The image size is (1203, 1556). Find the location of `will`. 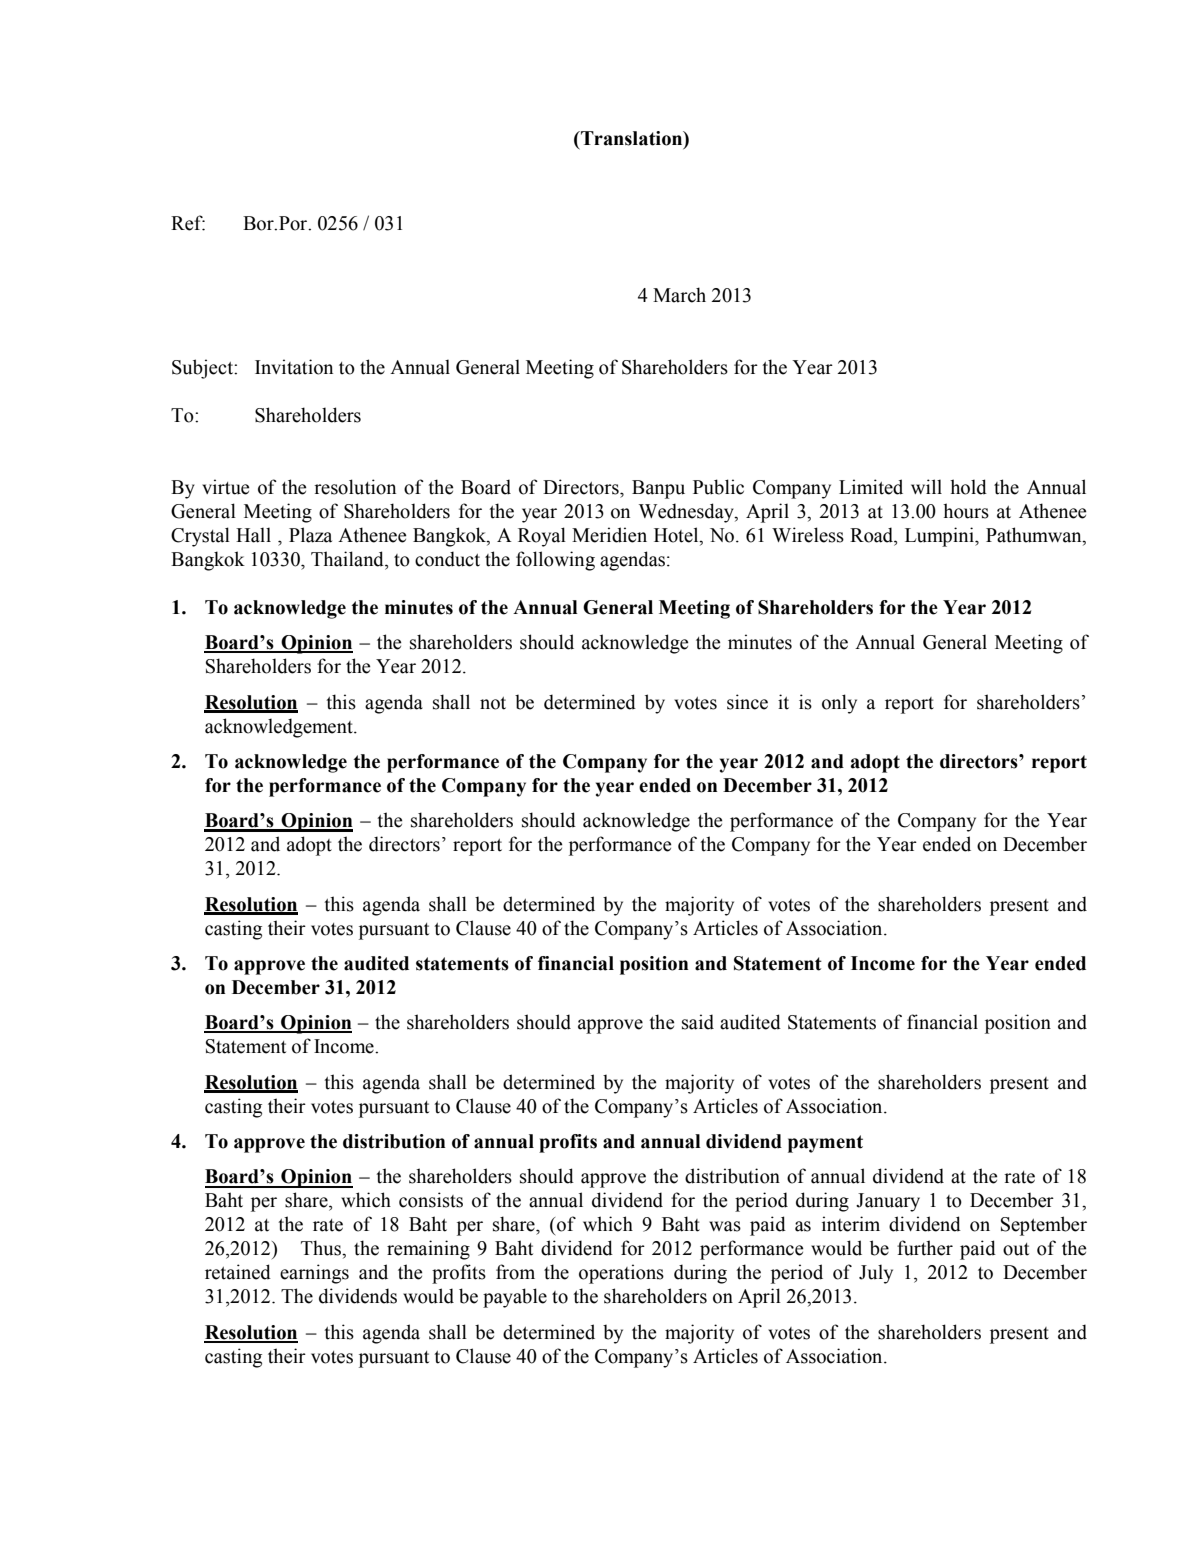

will is located at coordinates (926, 486).
